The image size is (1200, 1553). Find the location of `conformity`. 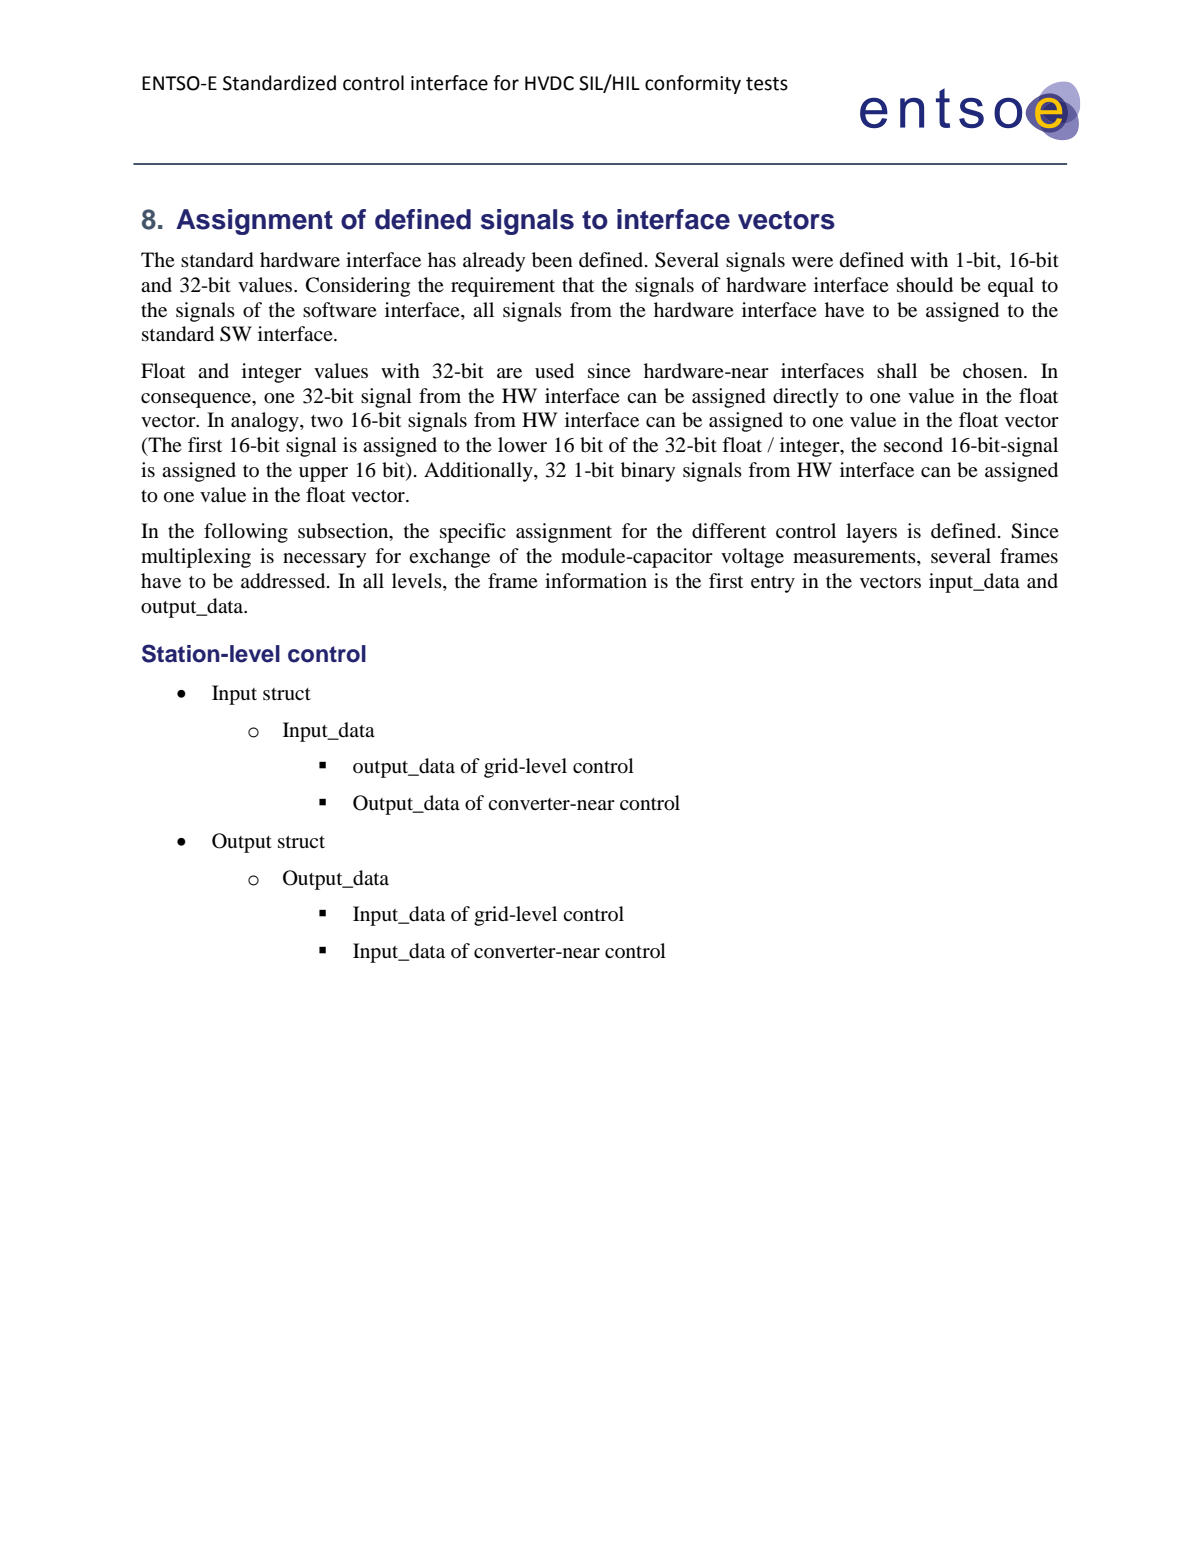

conformity is located at coordinates (693, 84).
